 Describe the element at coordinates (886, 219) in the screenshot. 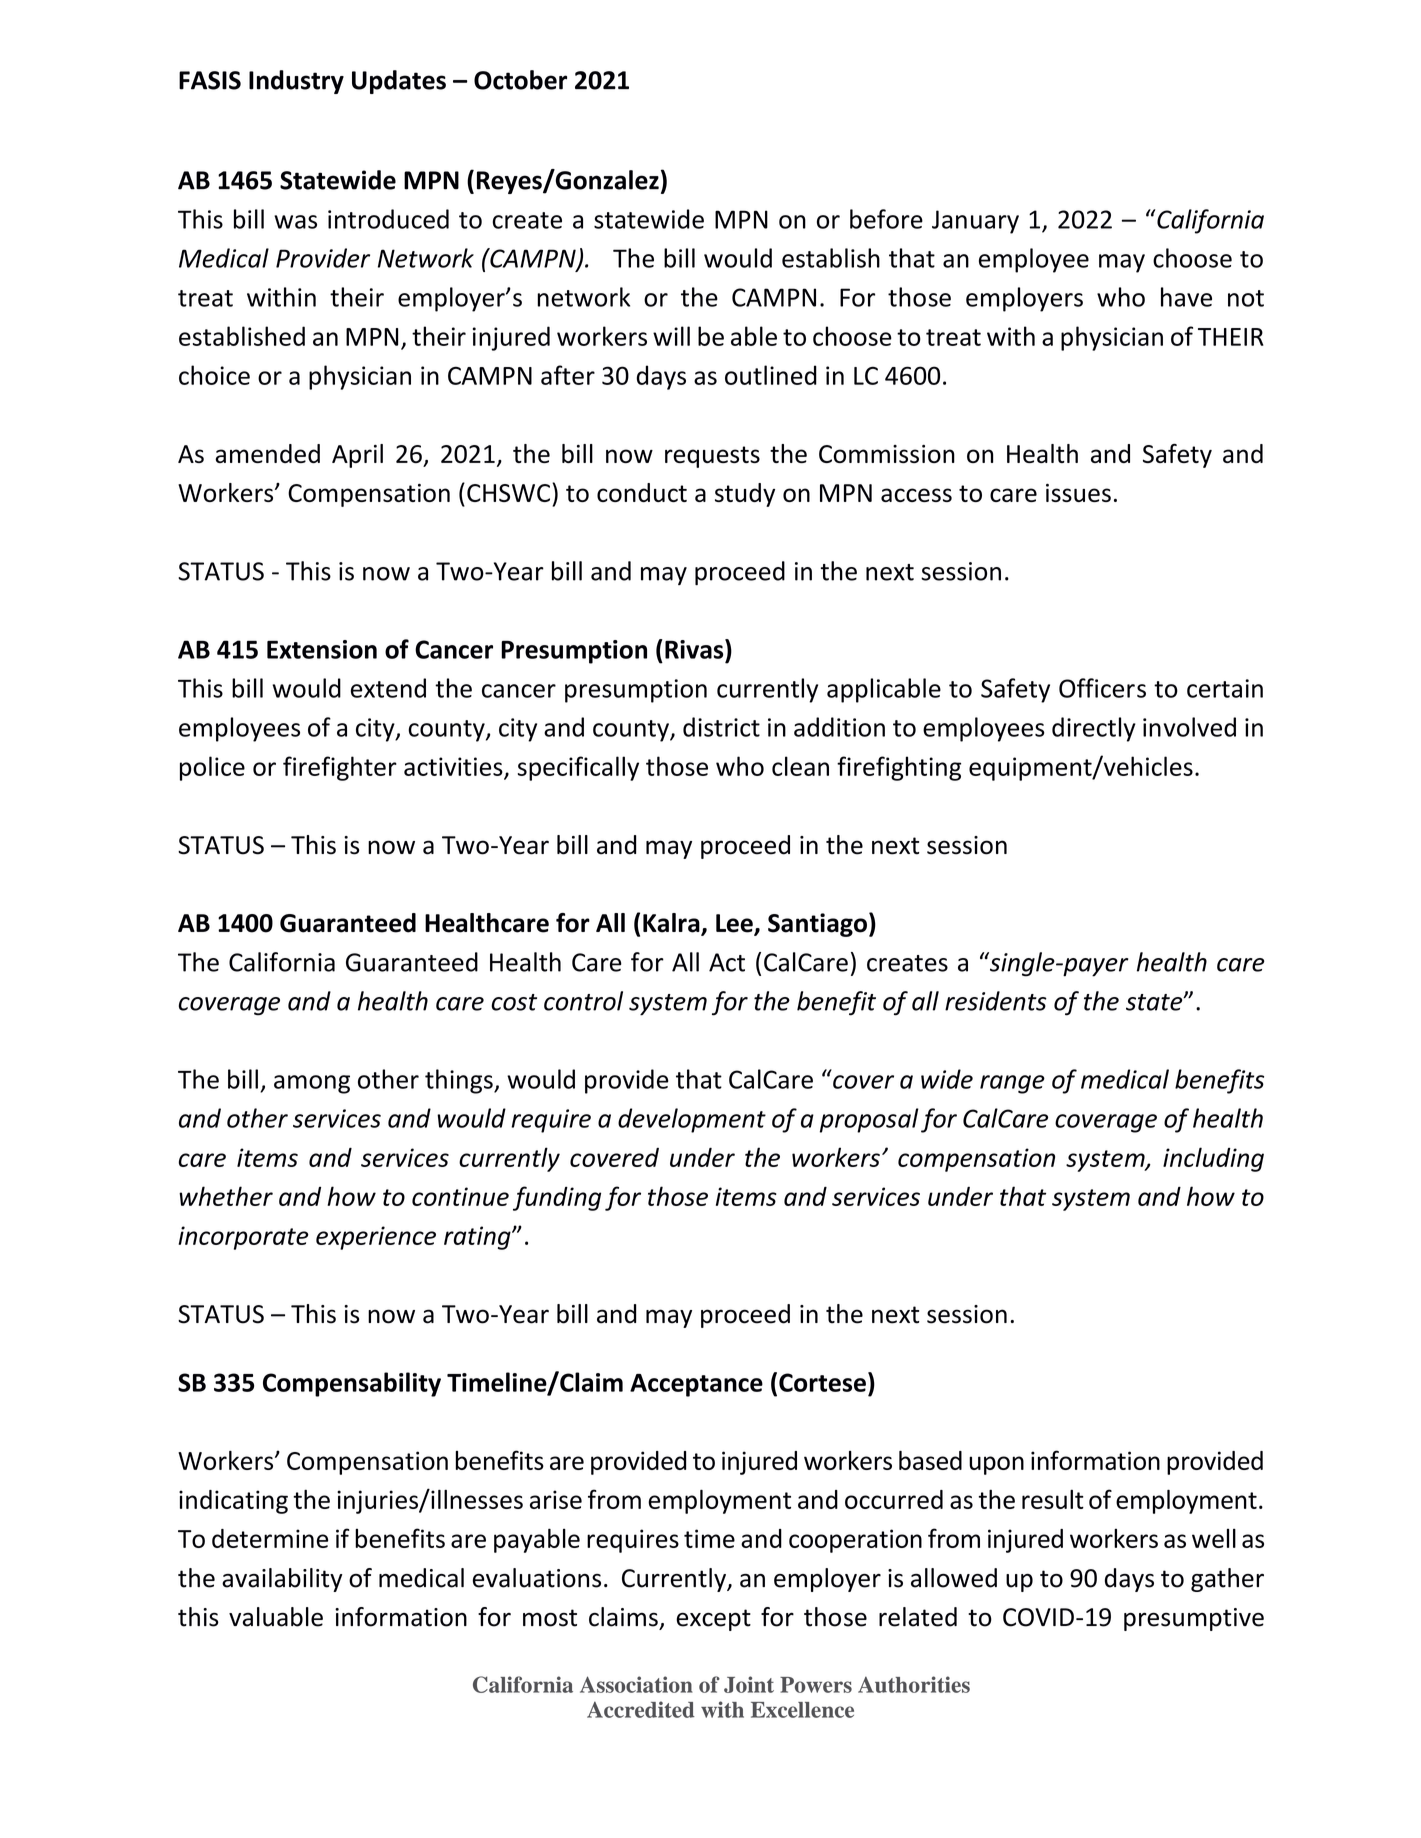

I see `before` at that location.
